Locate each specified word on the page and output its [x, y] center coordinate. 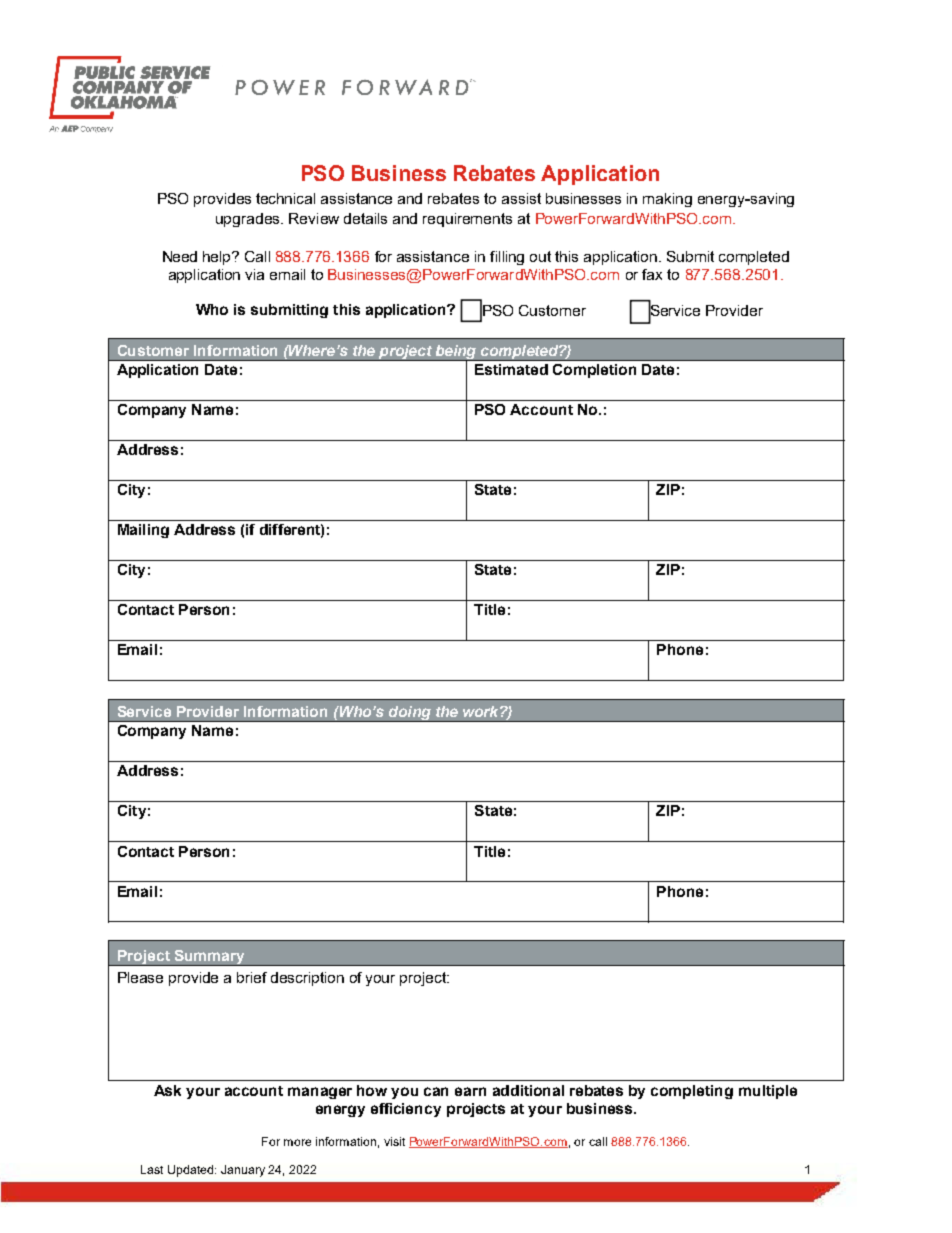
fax [652, 274]
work [482, 711]
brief [252, 977]
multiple [768, 1092]
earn [470, 1091]
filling [507, 258]
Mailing [143, 531]
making [667, 200]
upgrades [249, 220]
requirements [467, 220]
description [307, 979]
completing [692, 1092]
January [243, 1171]
